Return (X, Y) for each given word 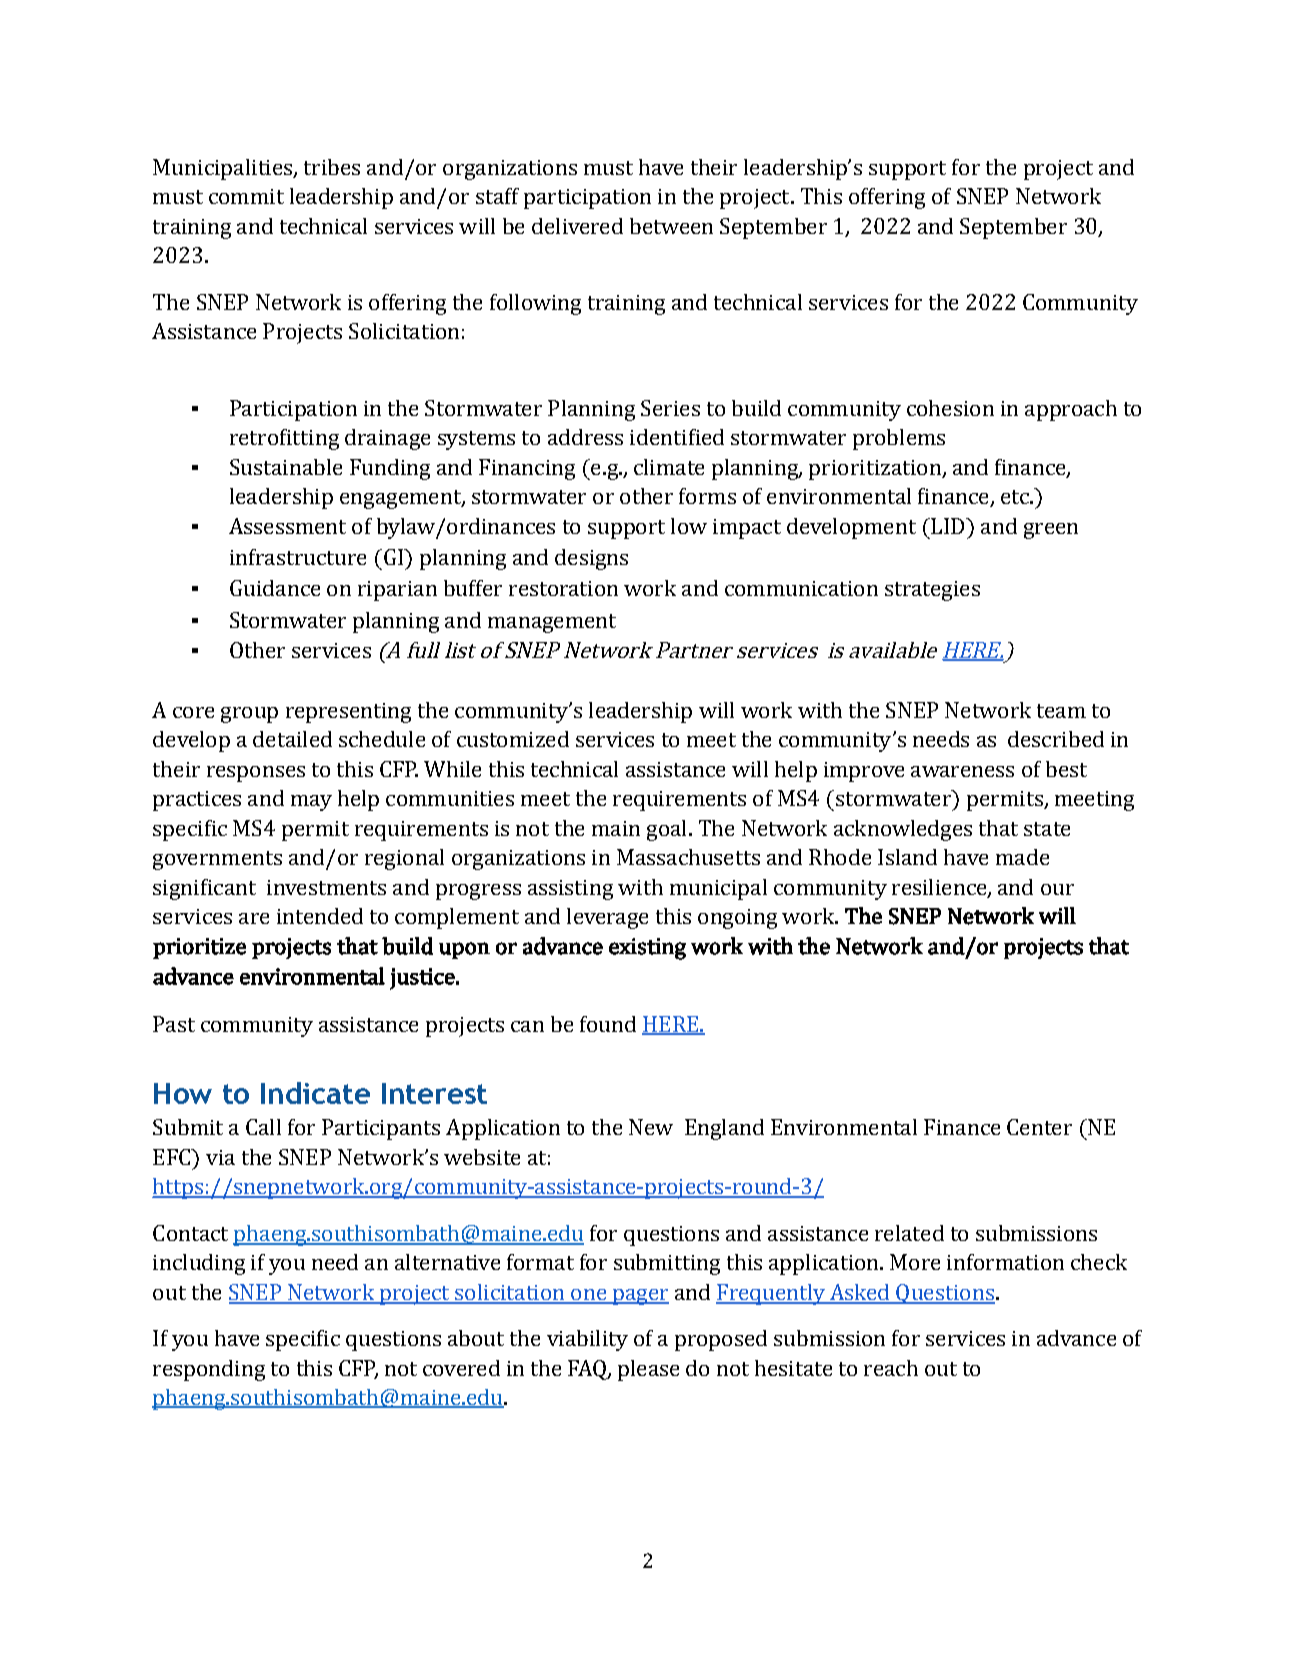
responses (256, 774)
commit (246, 196)
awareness (962, 771)
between (671, 226)
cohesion (950, 408)
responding (209, 1370)
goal (666, 830)
